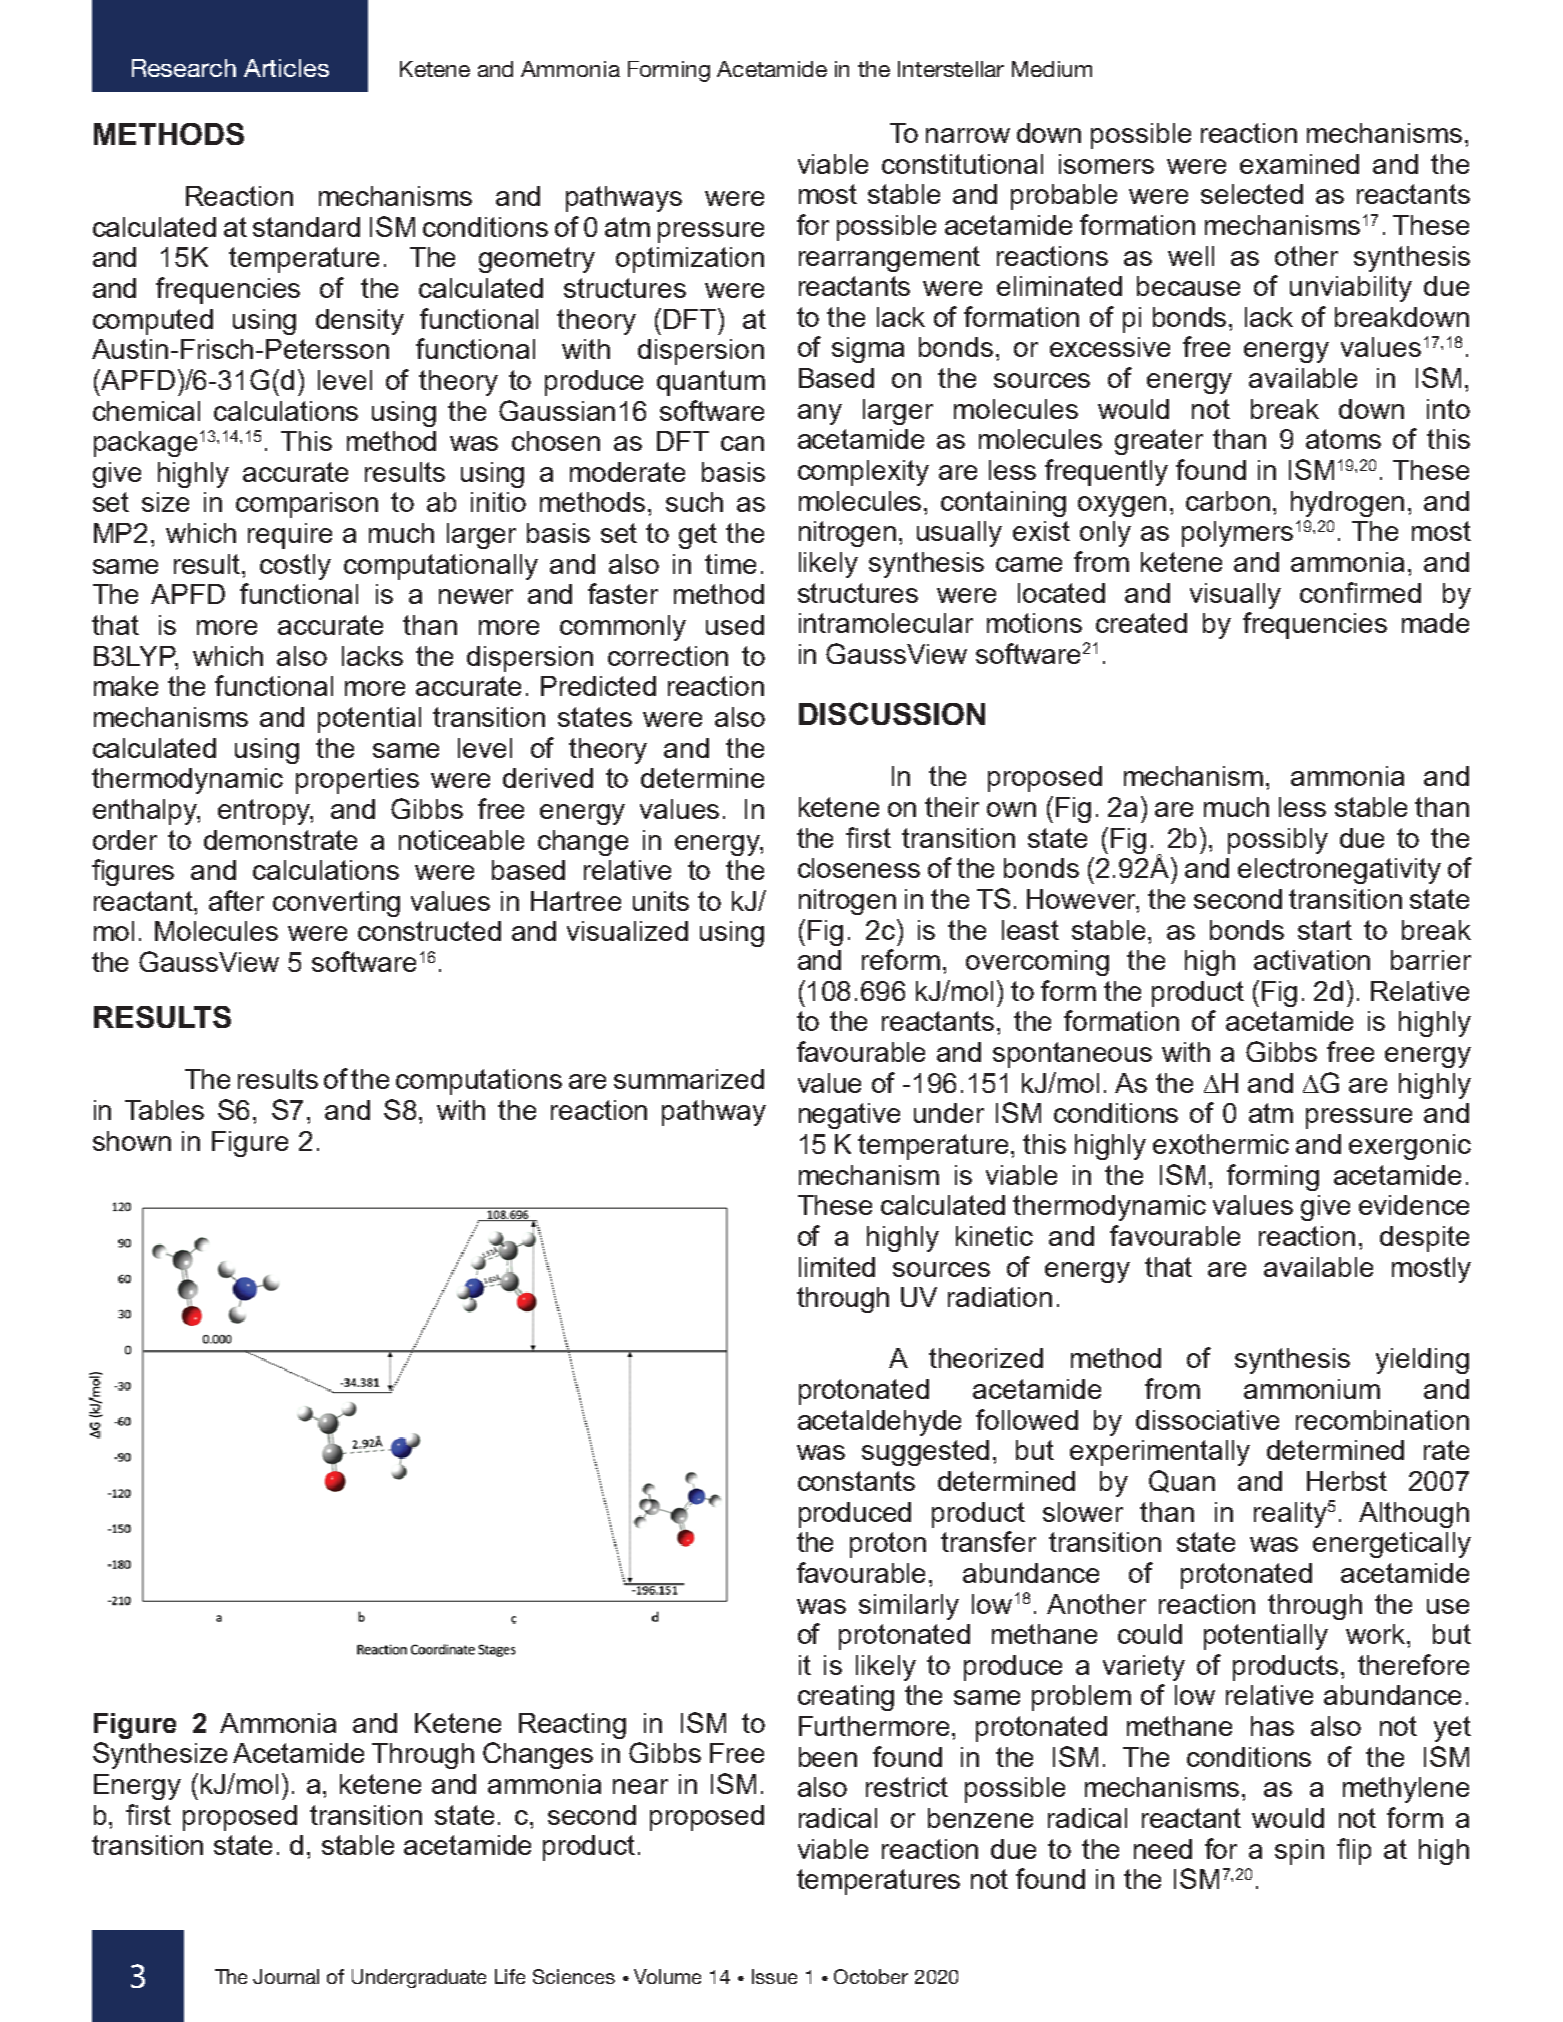  What do you see at coordinates (132, 1141) in the screenshot?
I see `shown` at bounding box center [132, 1141].
